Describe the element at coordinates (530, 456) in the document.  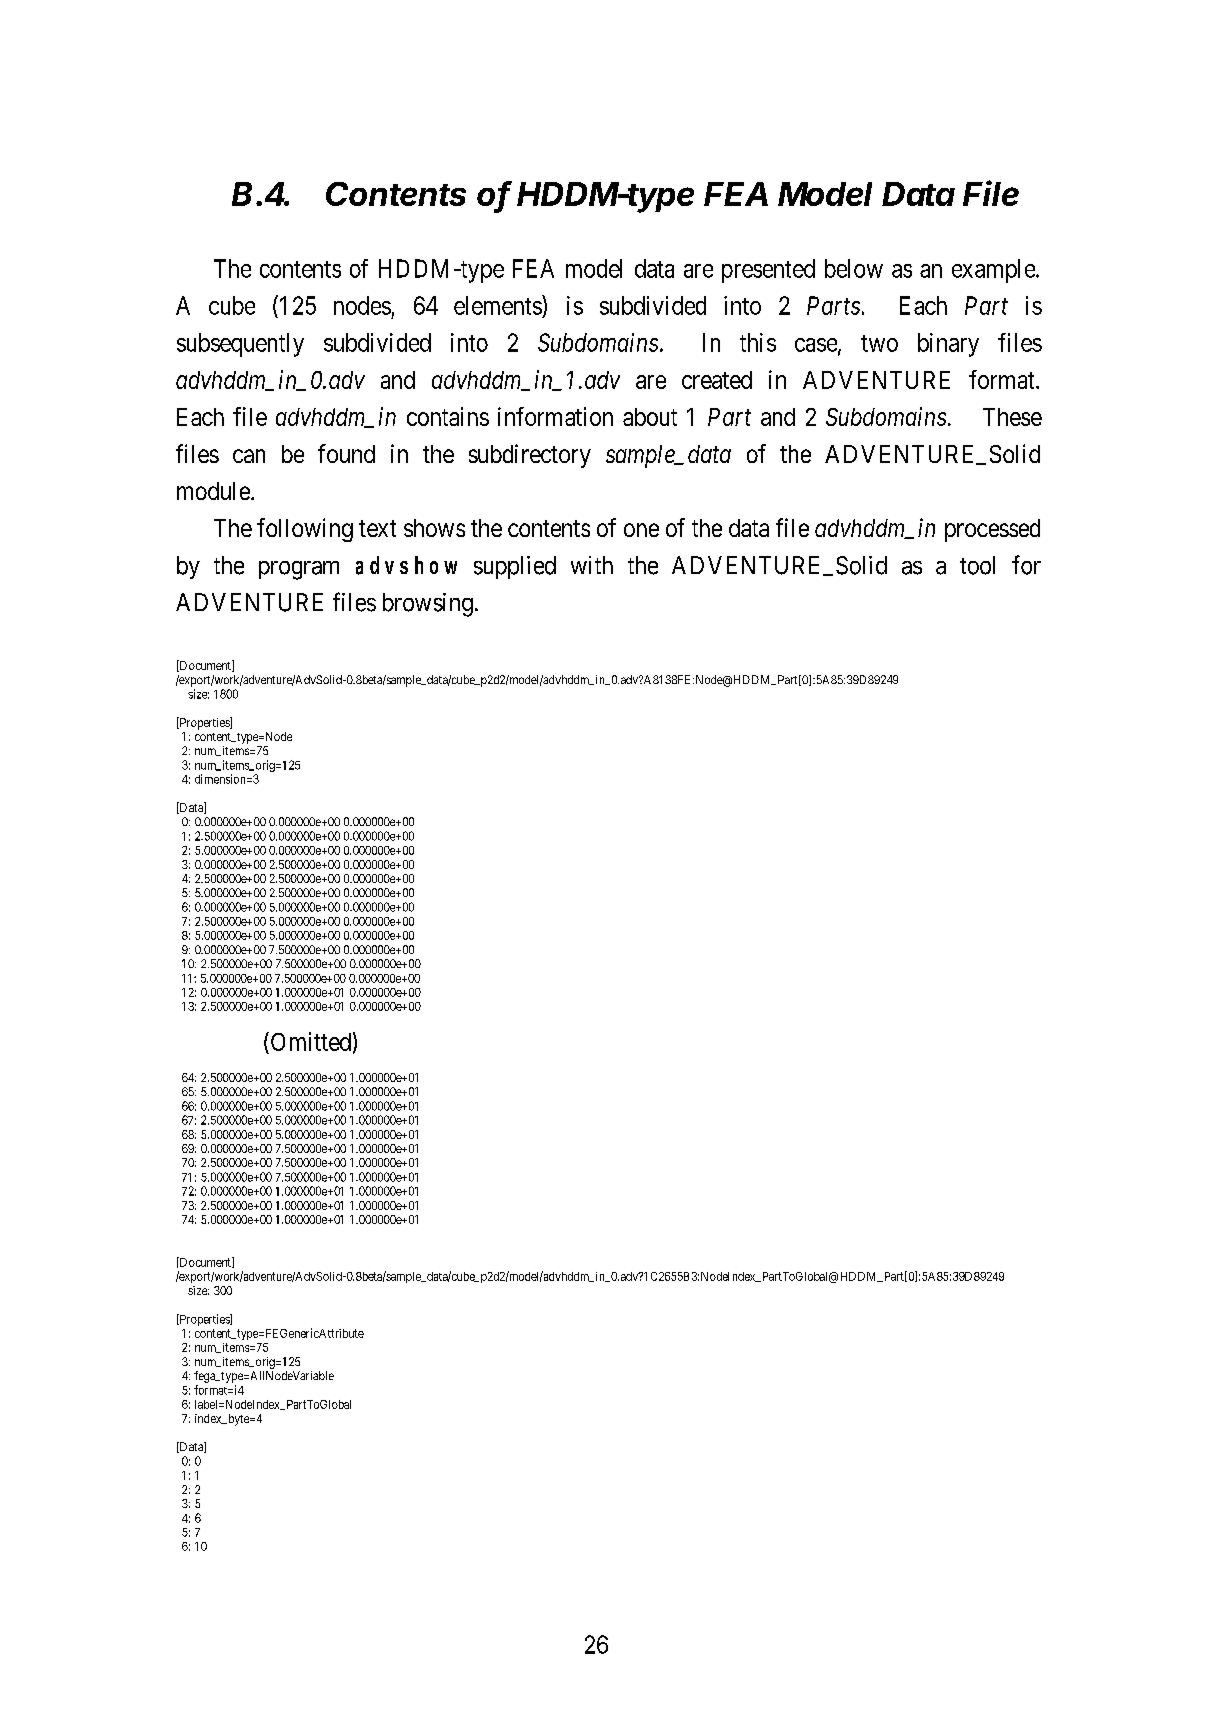
I see `subdirectory` at that location.
